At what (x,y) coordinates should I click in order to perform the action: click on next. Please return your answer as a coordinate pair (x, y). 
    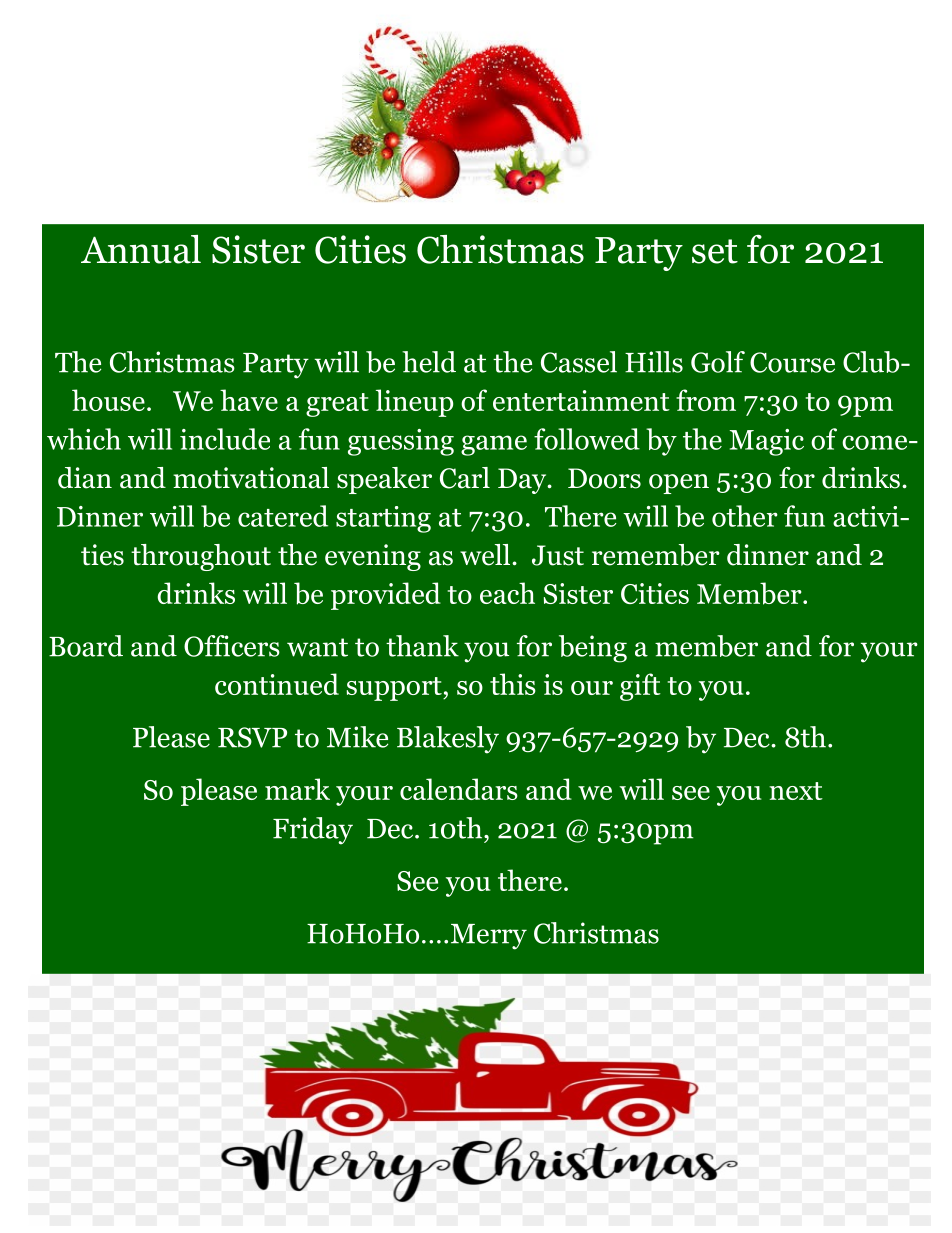
    Looking at the image, I should click on (796, 791).
